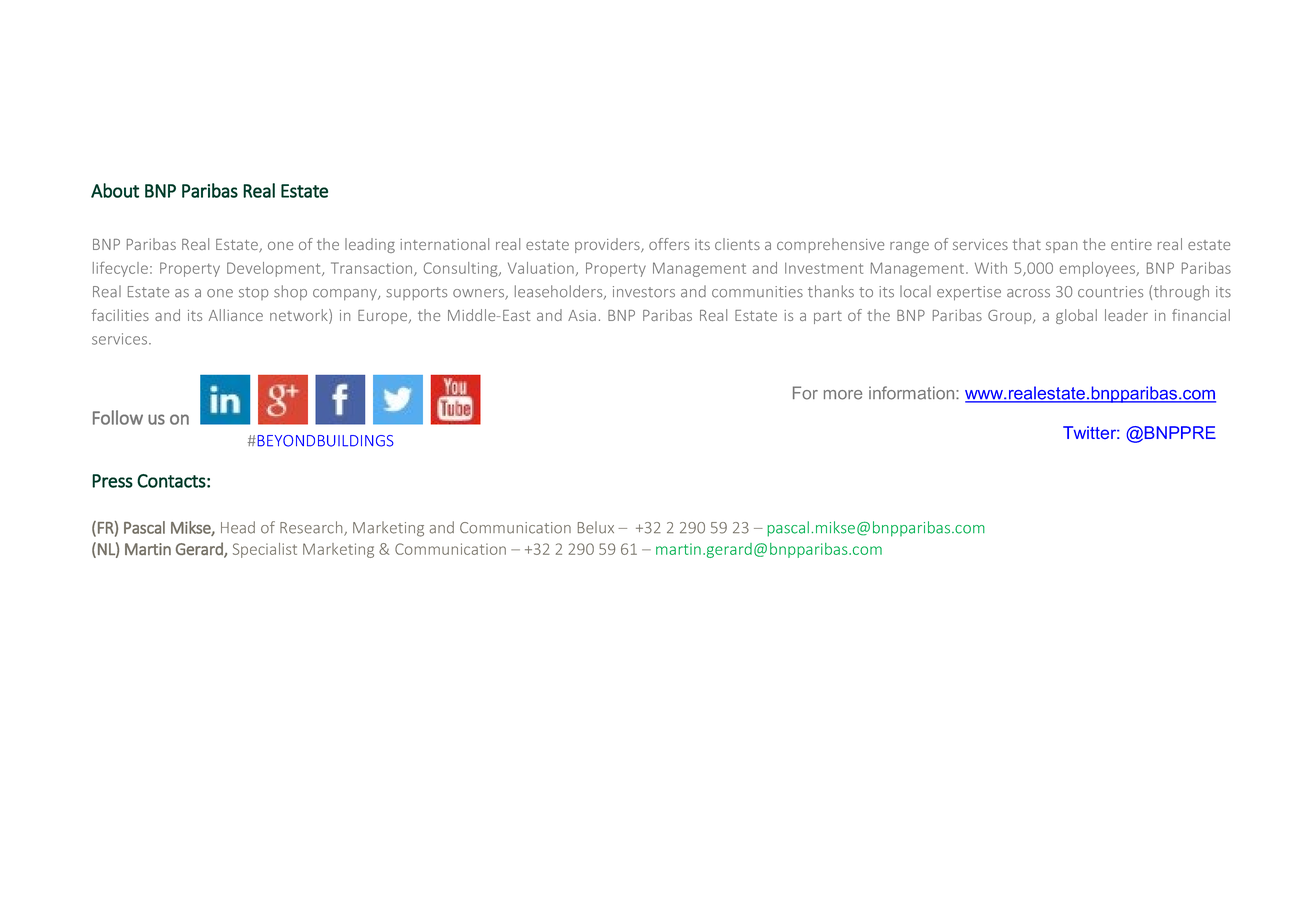  What do you see at coordinates (669, 244) in the screenshot?
I see `offers` at bounding box center [669, 244].
